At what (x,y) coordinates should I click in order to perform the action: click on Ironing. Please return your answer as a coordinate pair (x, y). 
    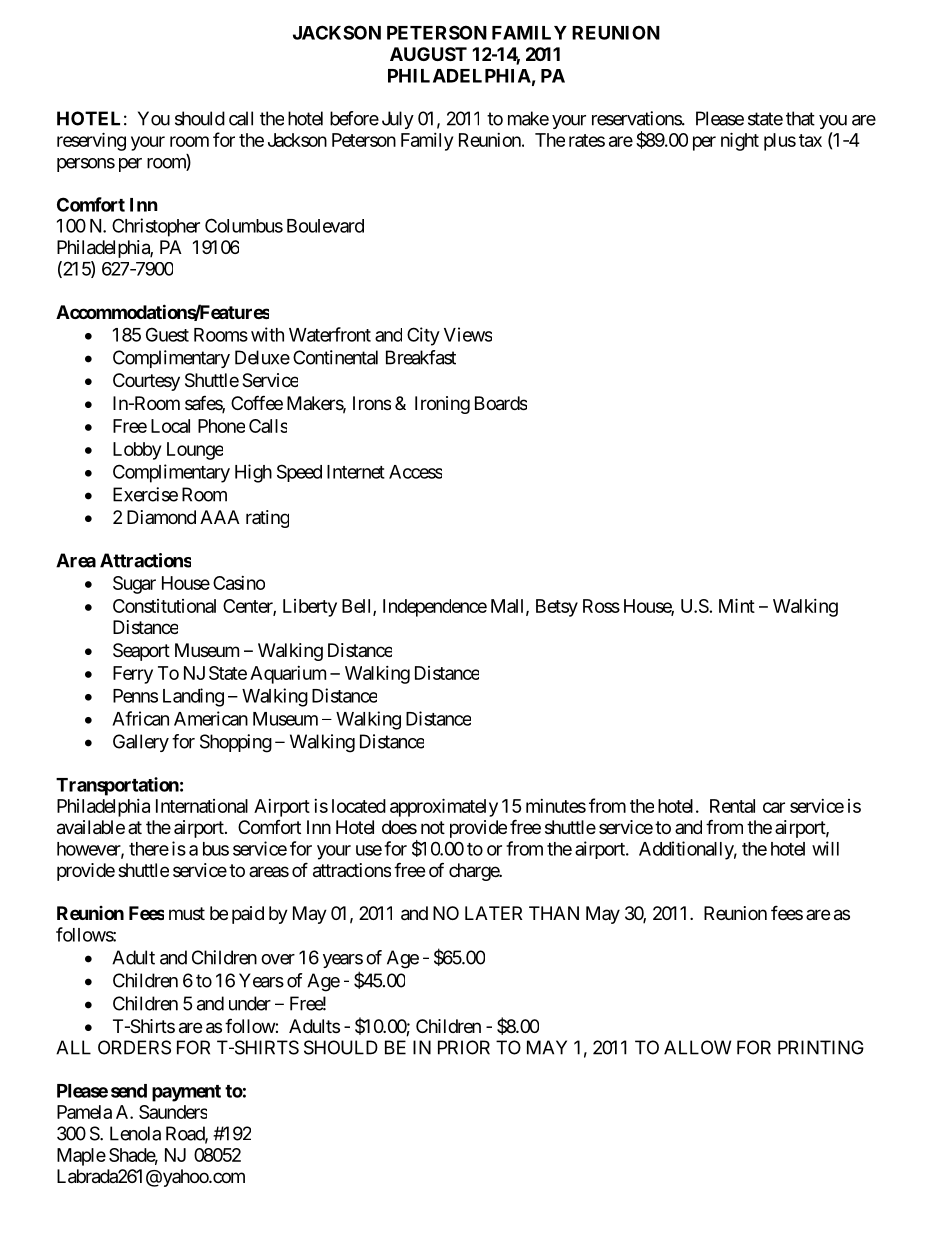
    Looking at the image, I should click on (442, 405).
